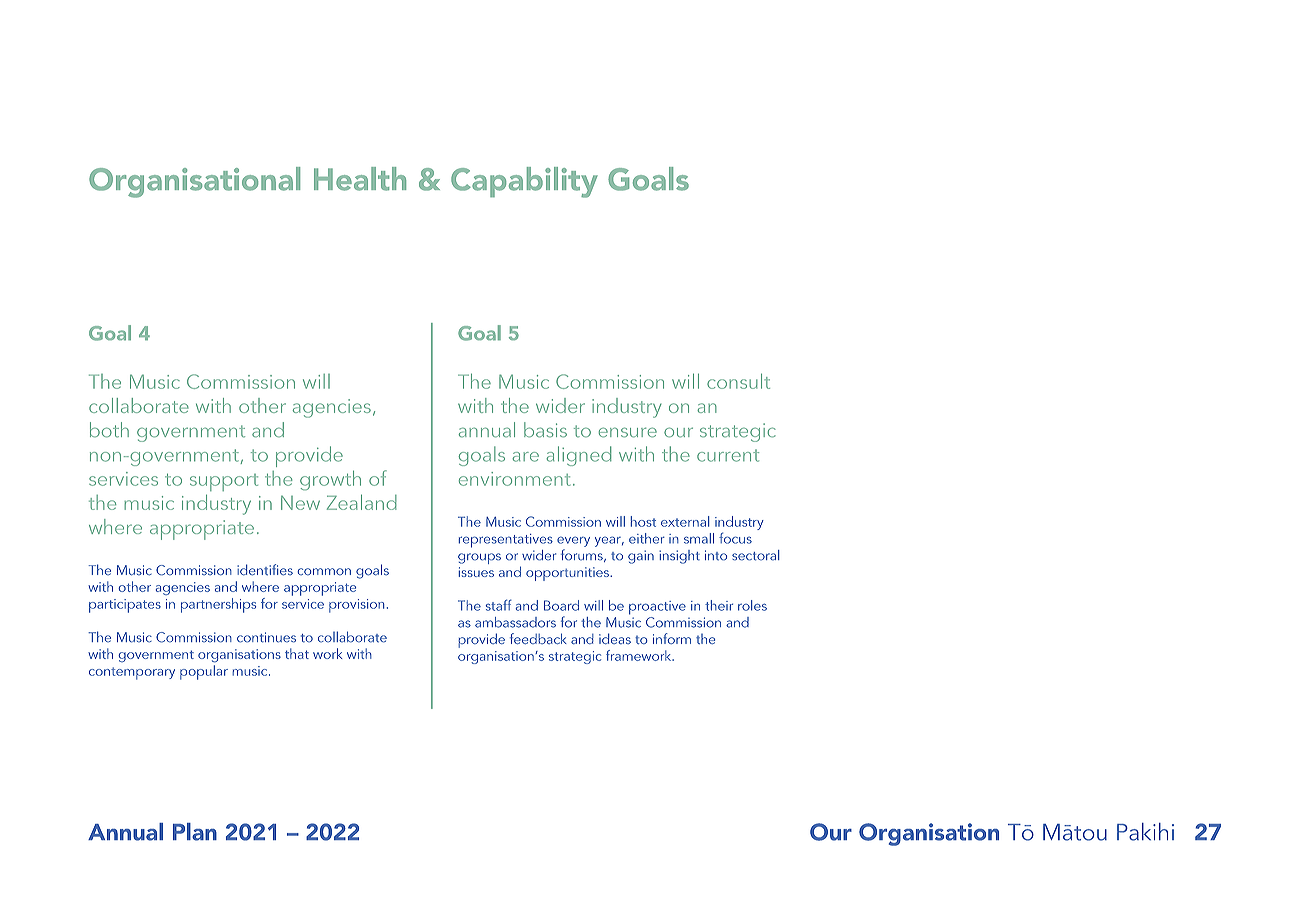  Describe the element at coordinates (545, 430) in the page. I see `basis` at that location.
